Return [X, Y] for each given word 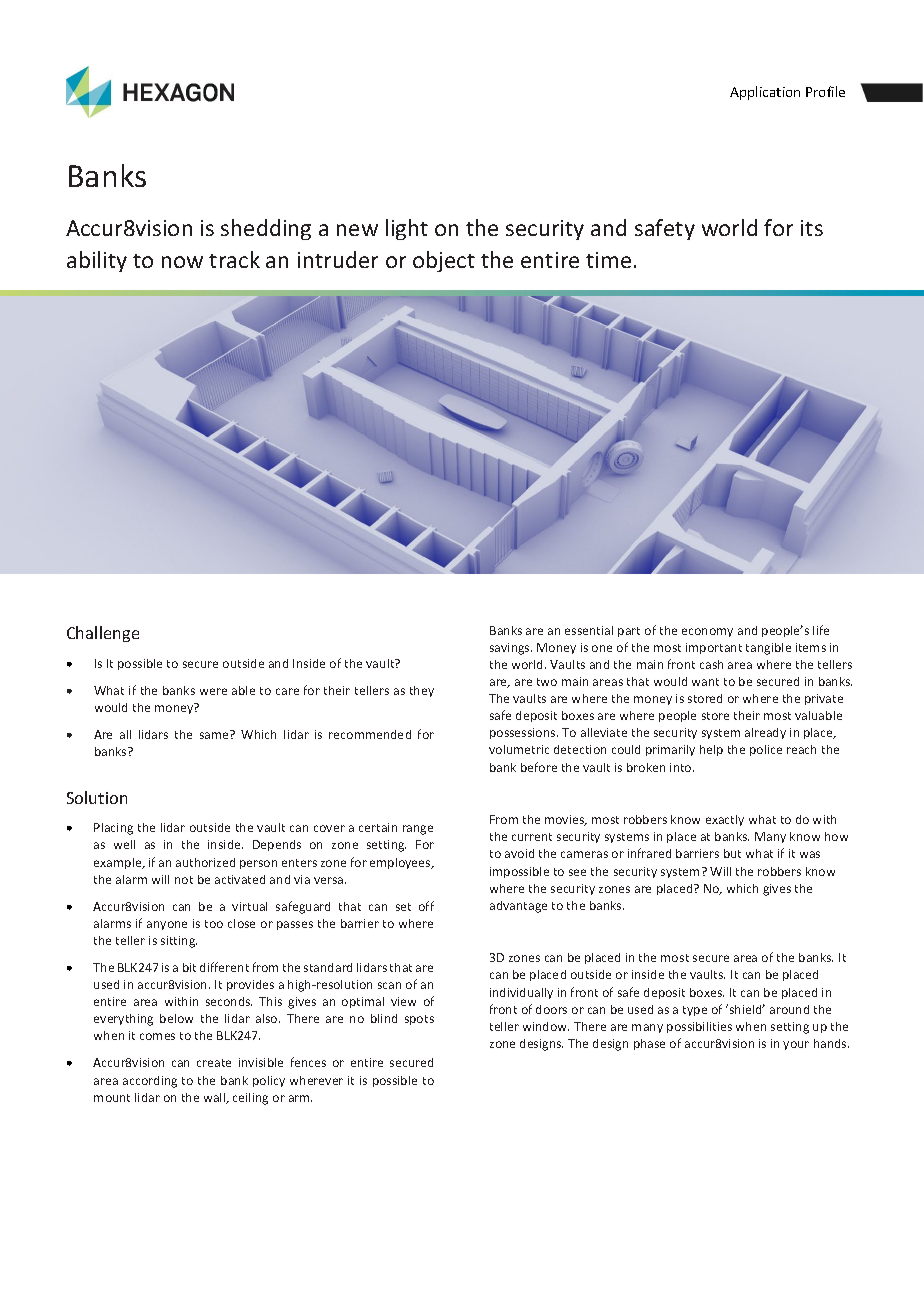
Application [765, 93]
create [214, 1063]
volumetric [519, 749]
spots [419, 1020]
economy [707, 632]
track [234, 259]
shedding [266, 229]
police [766, 750]
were [213, 691]
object [444, 261]
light [407, 229]
